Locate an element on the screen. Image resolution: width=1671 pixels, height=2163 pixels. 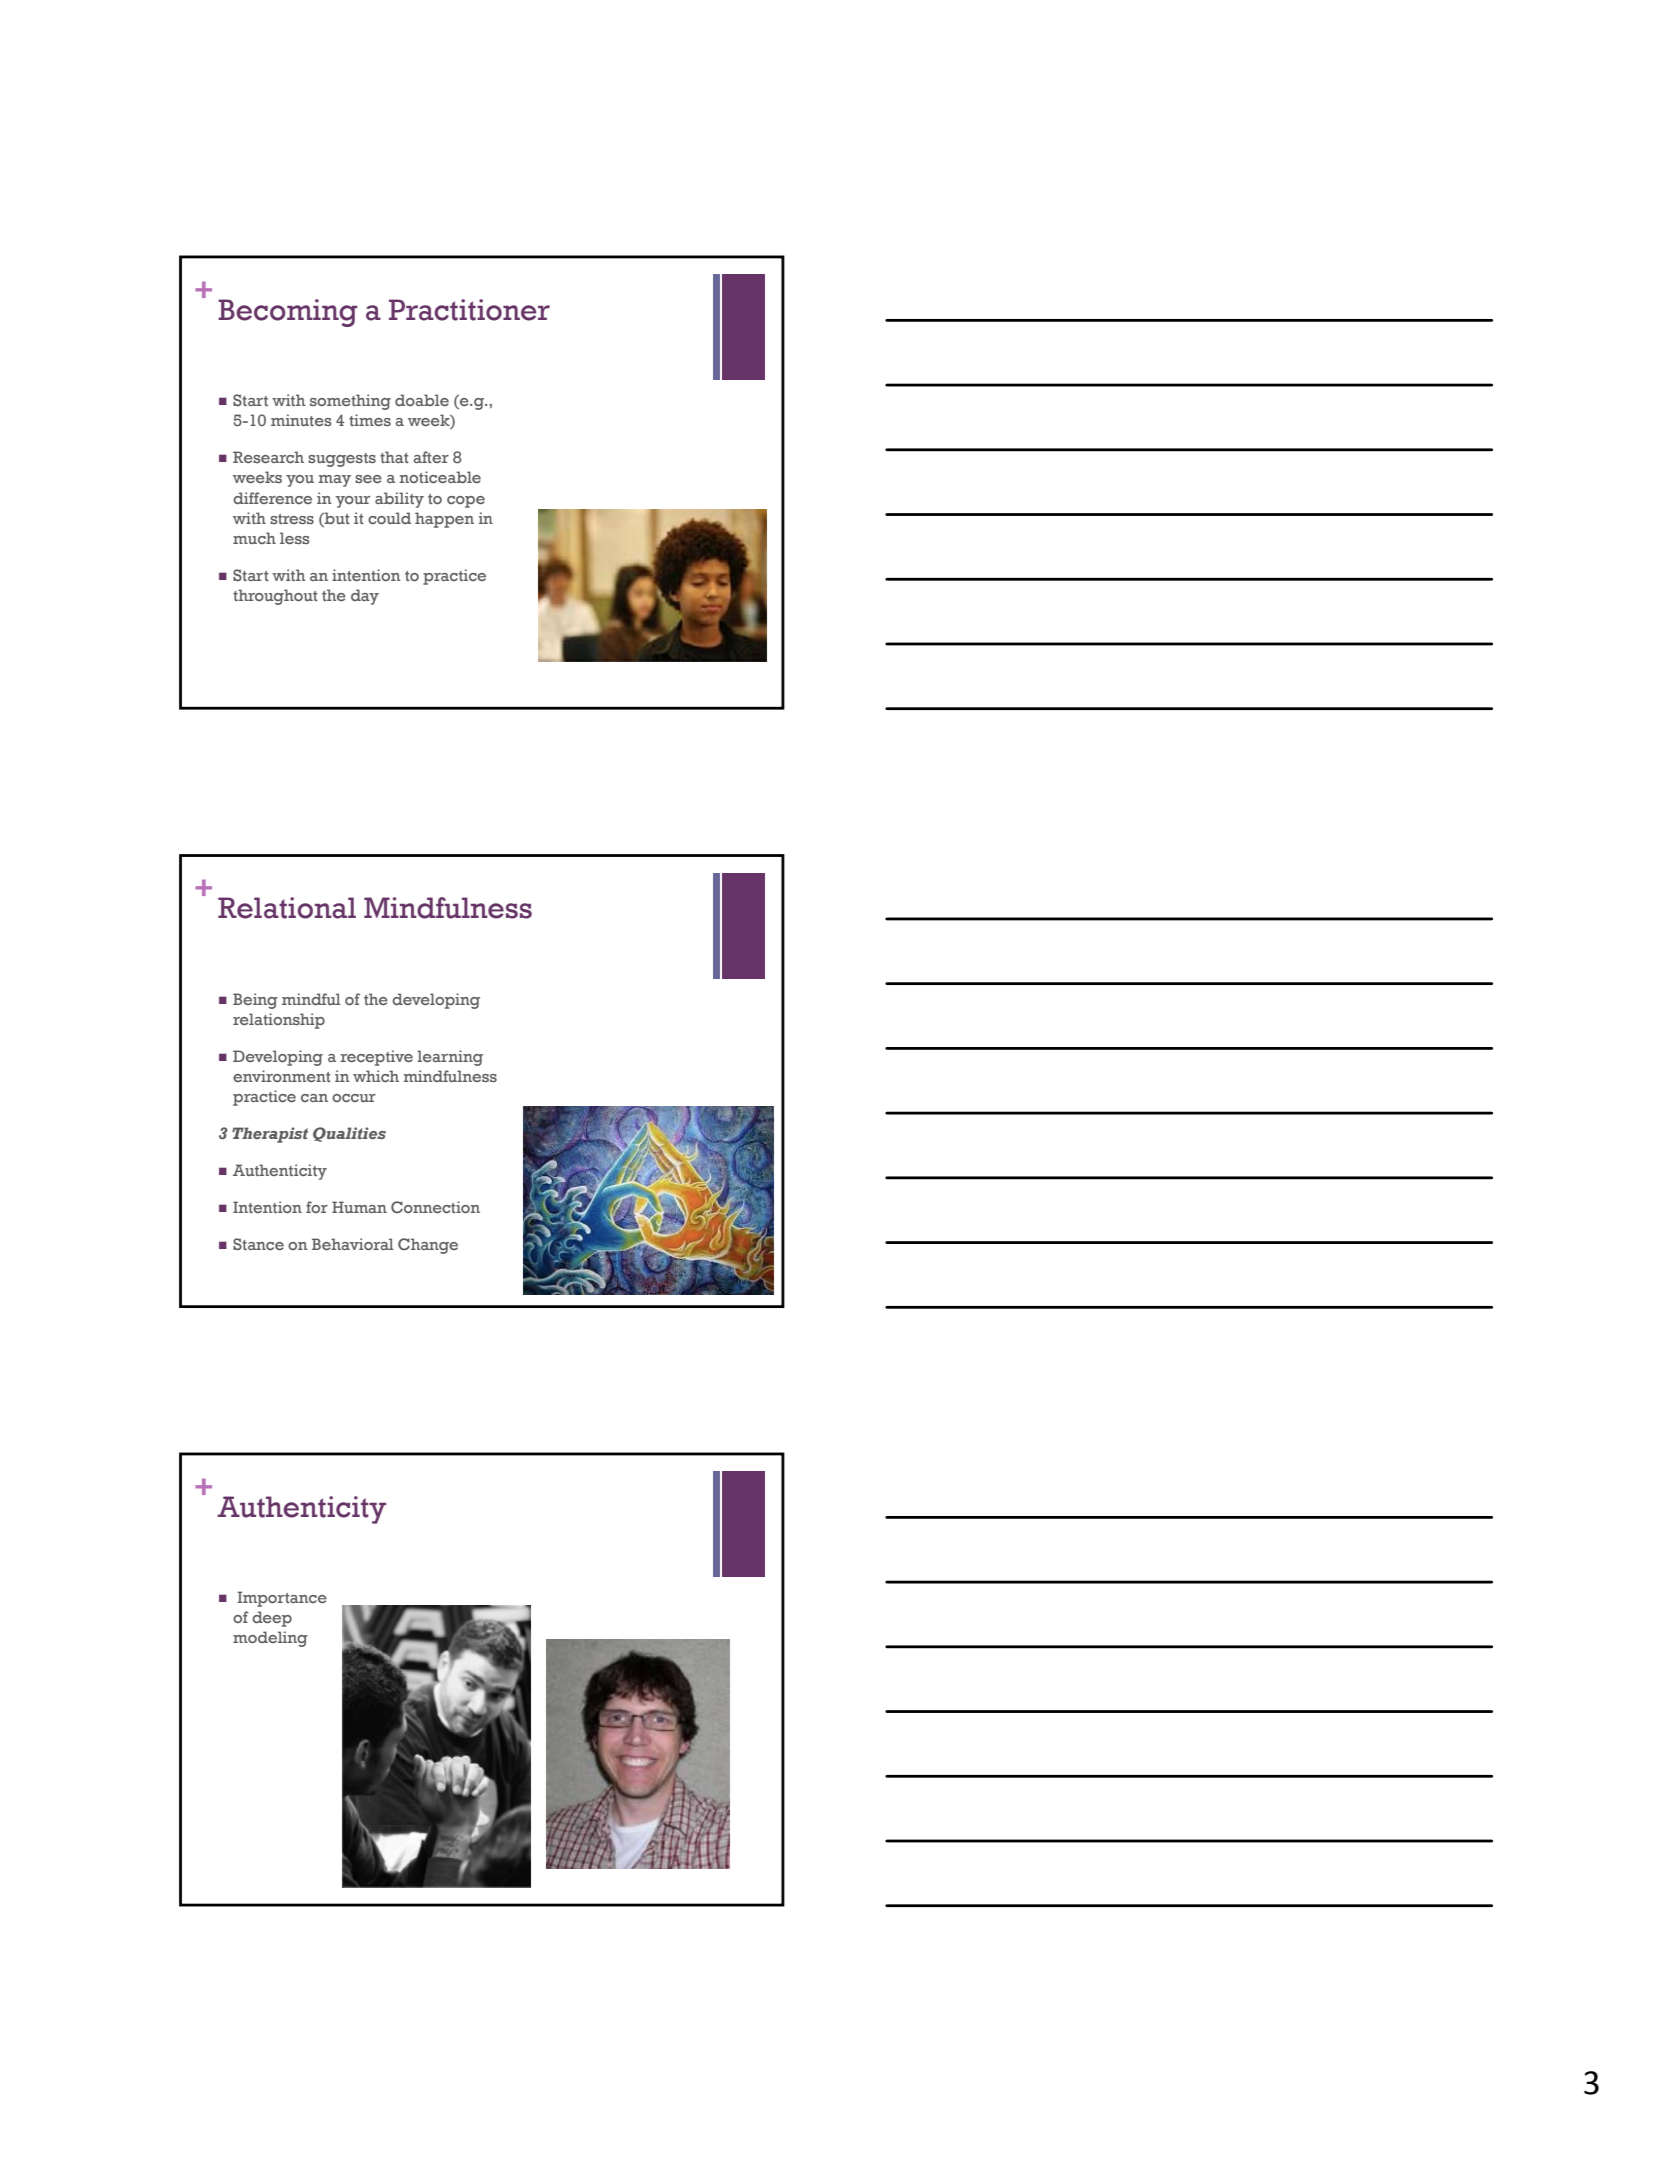
Becoming is located at coordinates (288, 313).
